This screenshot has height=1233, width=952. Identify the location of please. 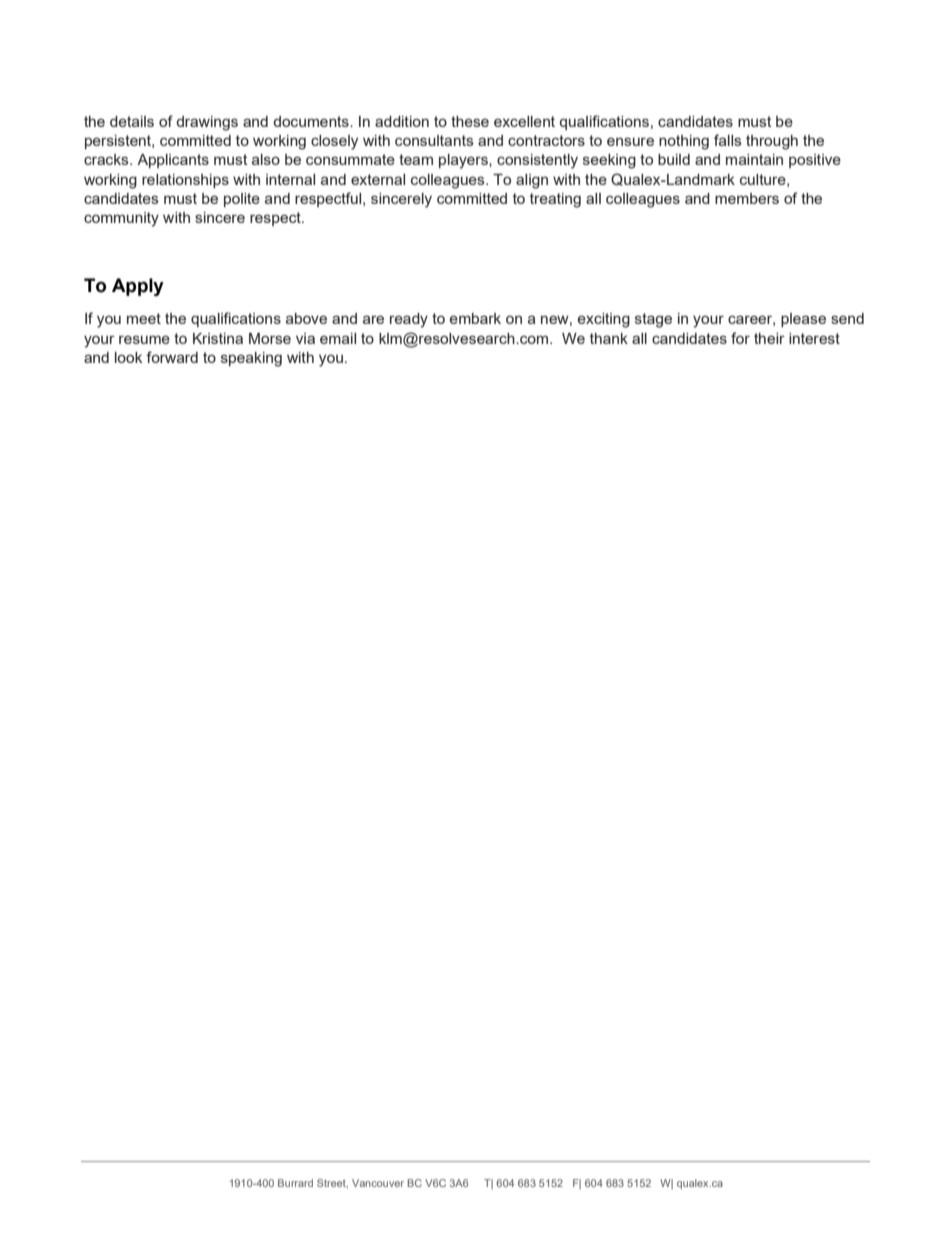
(803, 320).
